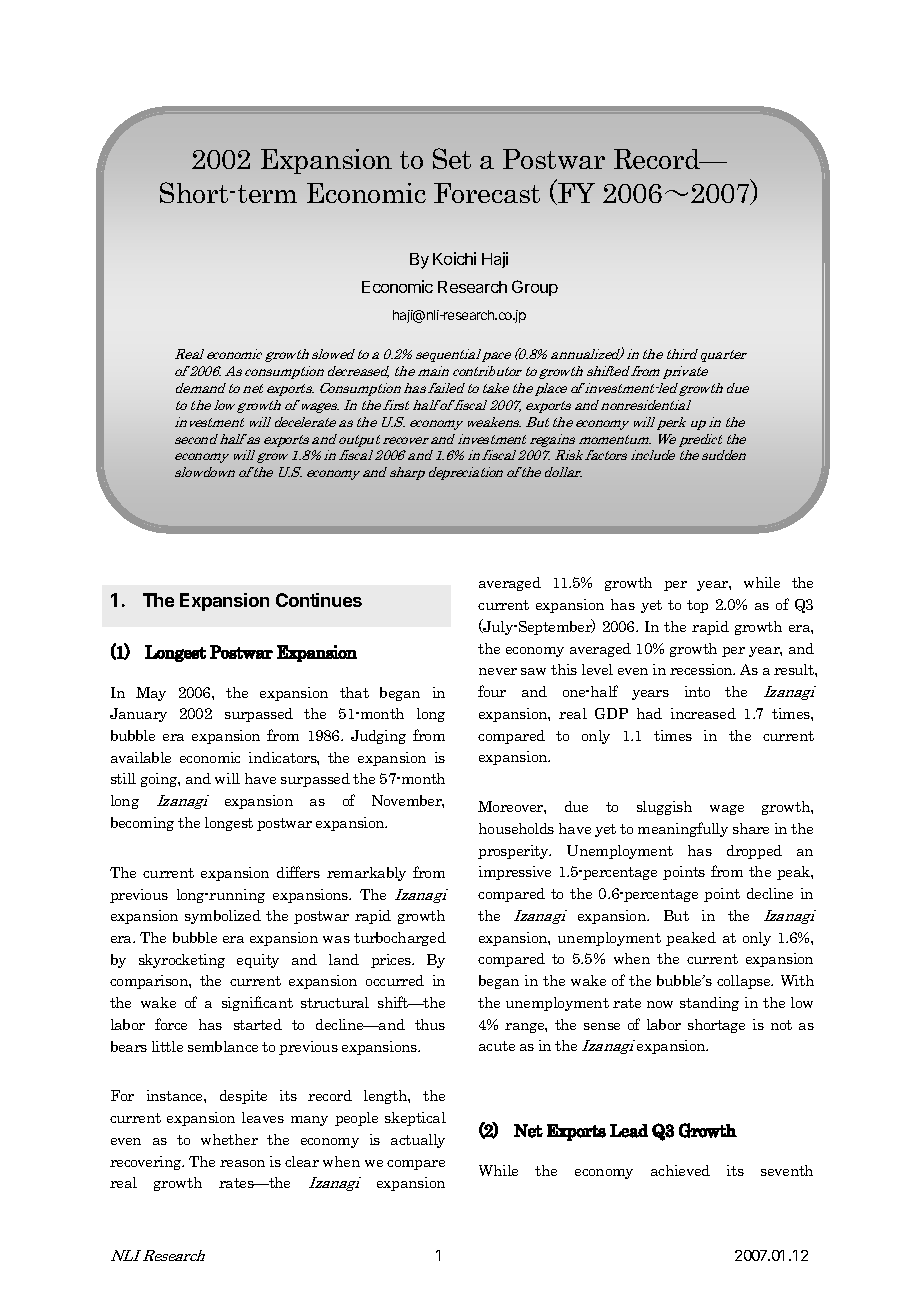 The image size is (924, 1308). What do you see at coordinates (182, 961) in the image?
I see `skyrocketing` at bounding box center [182, 961].
